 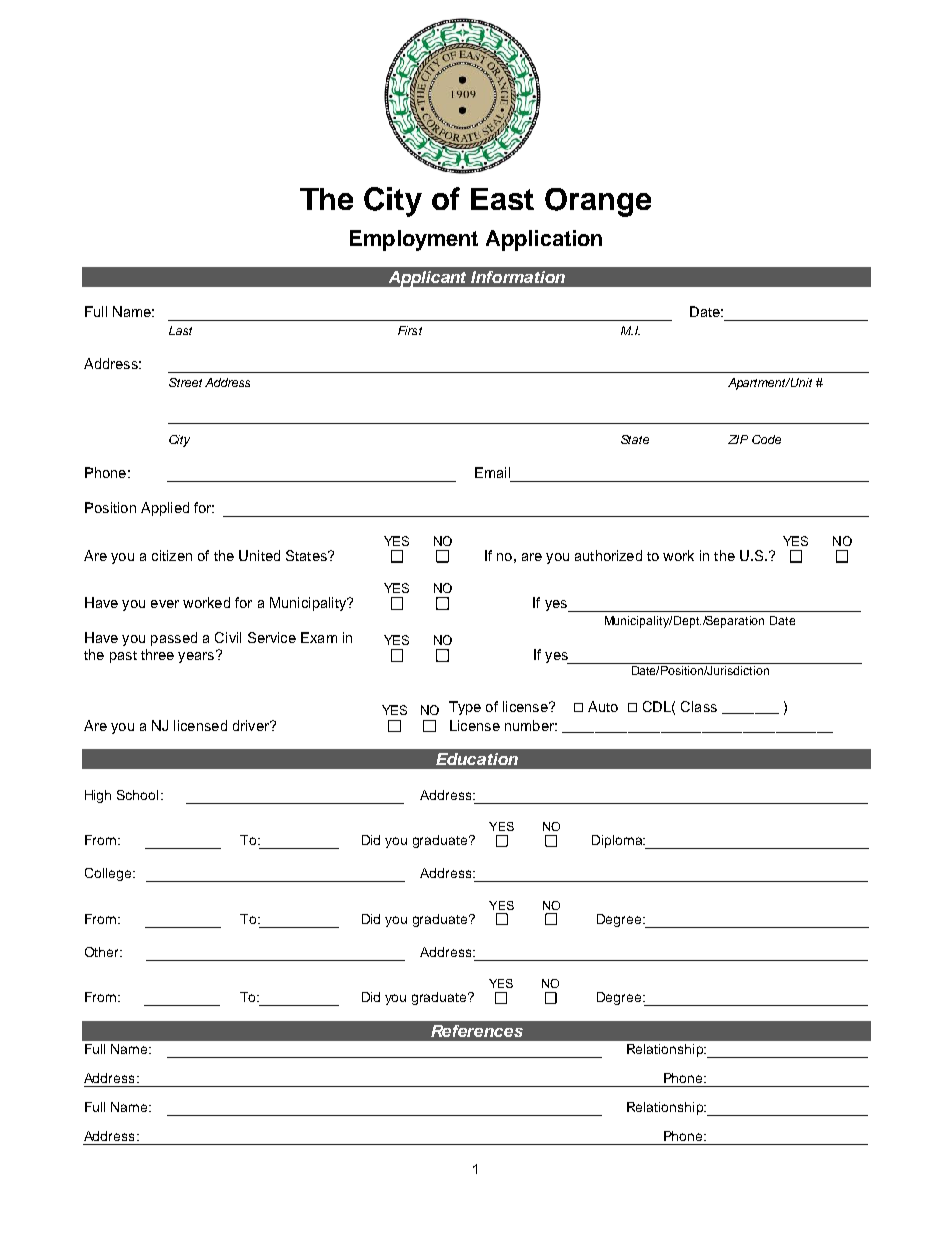 What do you see at coordinates (172, 555) in the document?
I see `citizen` at bounding box center [172, 555].
